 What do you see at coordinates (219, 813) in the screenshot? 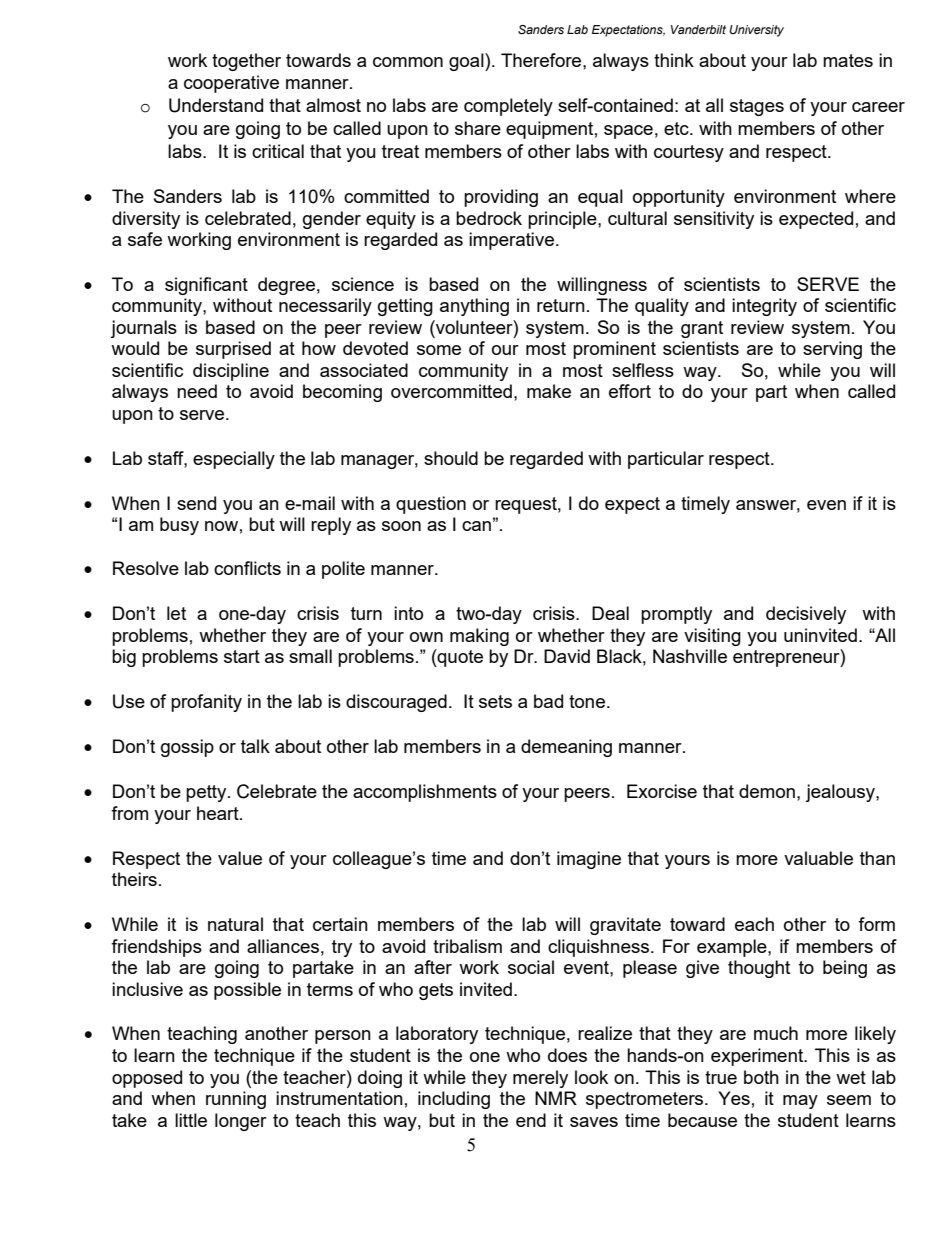
I see `heart` at bounding box center [219, 813].
